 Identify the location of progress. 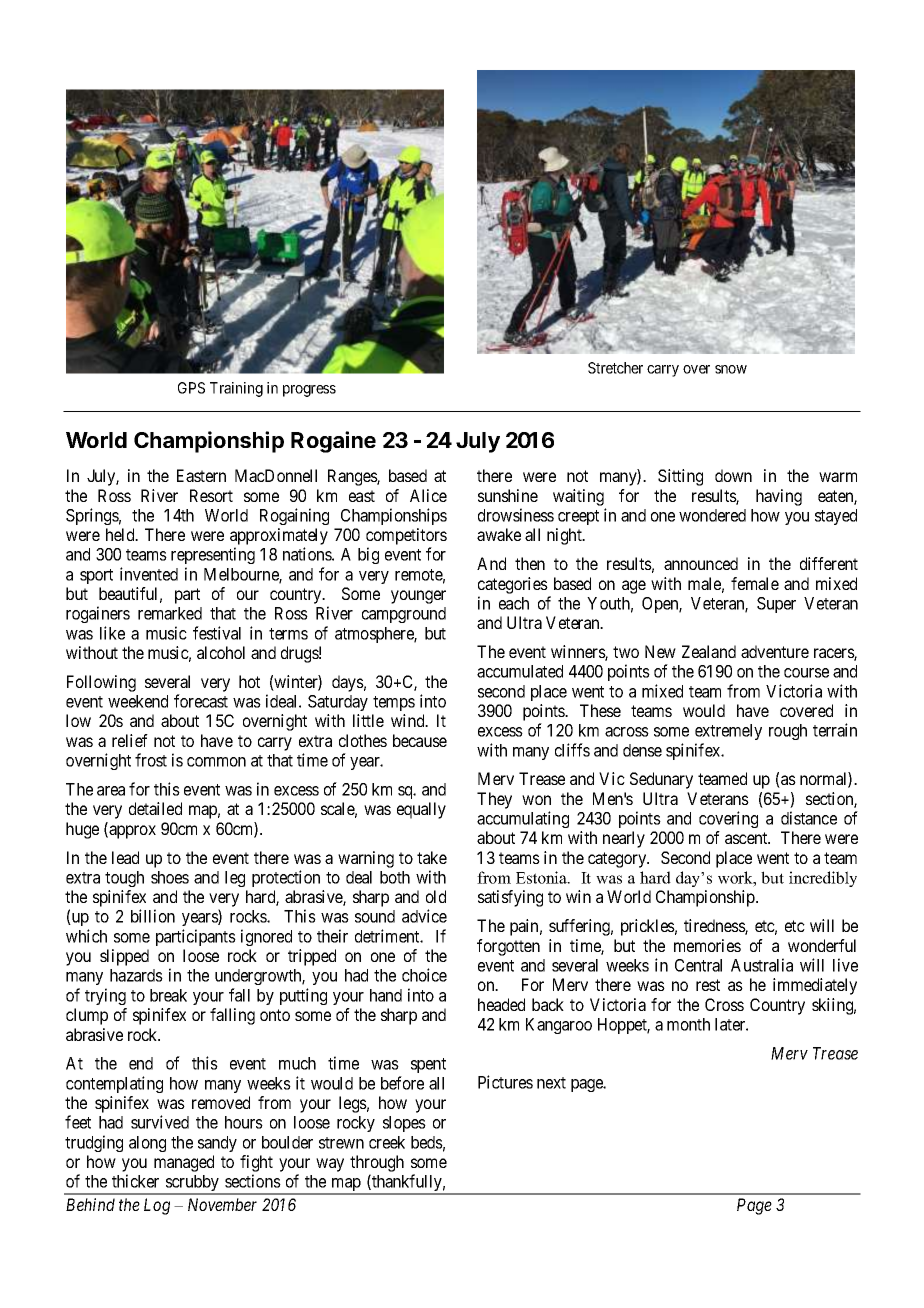
(309, 391).
